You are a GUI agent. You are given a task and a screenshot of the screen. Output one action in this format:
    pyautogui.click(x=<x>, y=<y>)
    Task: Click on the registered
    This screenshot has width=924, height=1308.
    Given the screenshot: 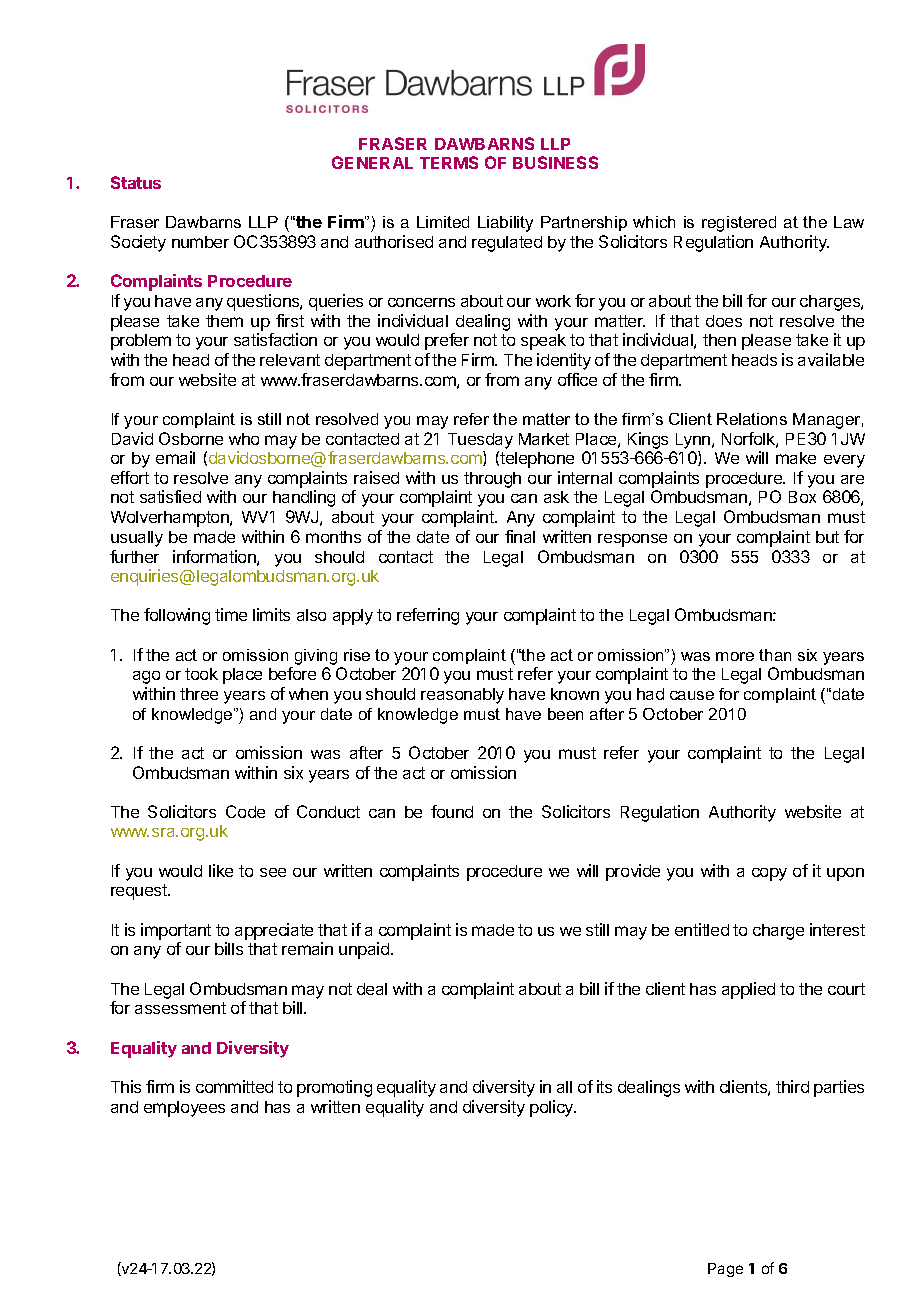 What is the action you would take?
    pyautogui.click(x=739, y=224)
